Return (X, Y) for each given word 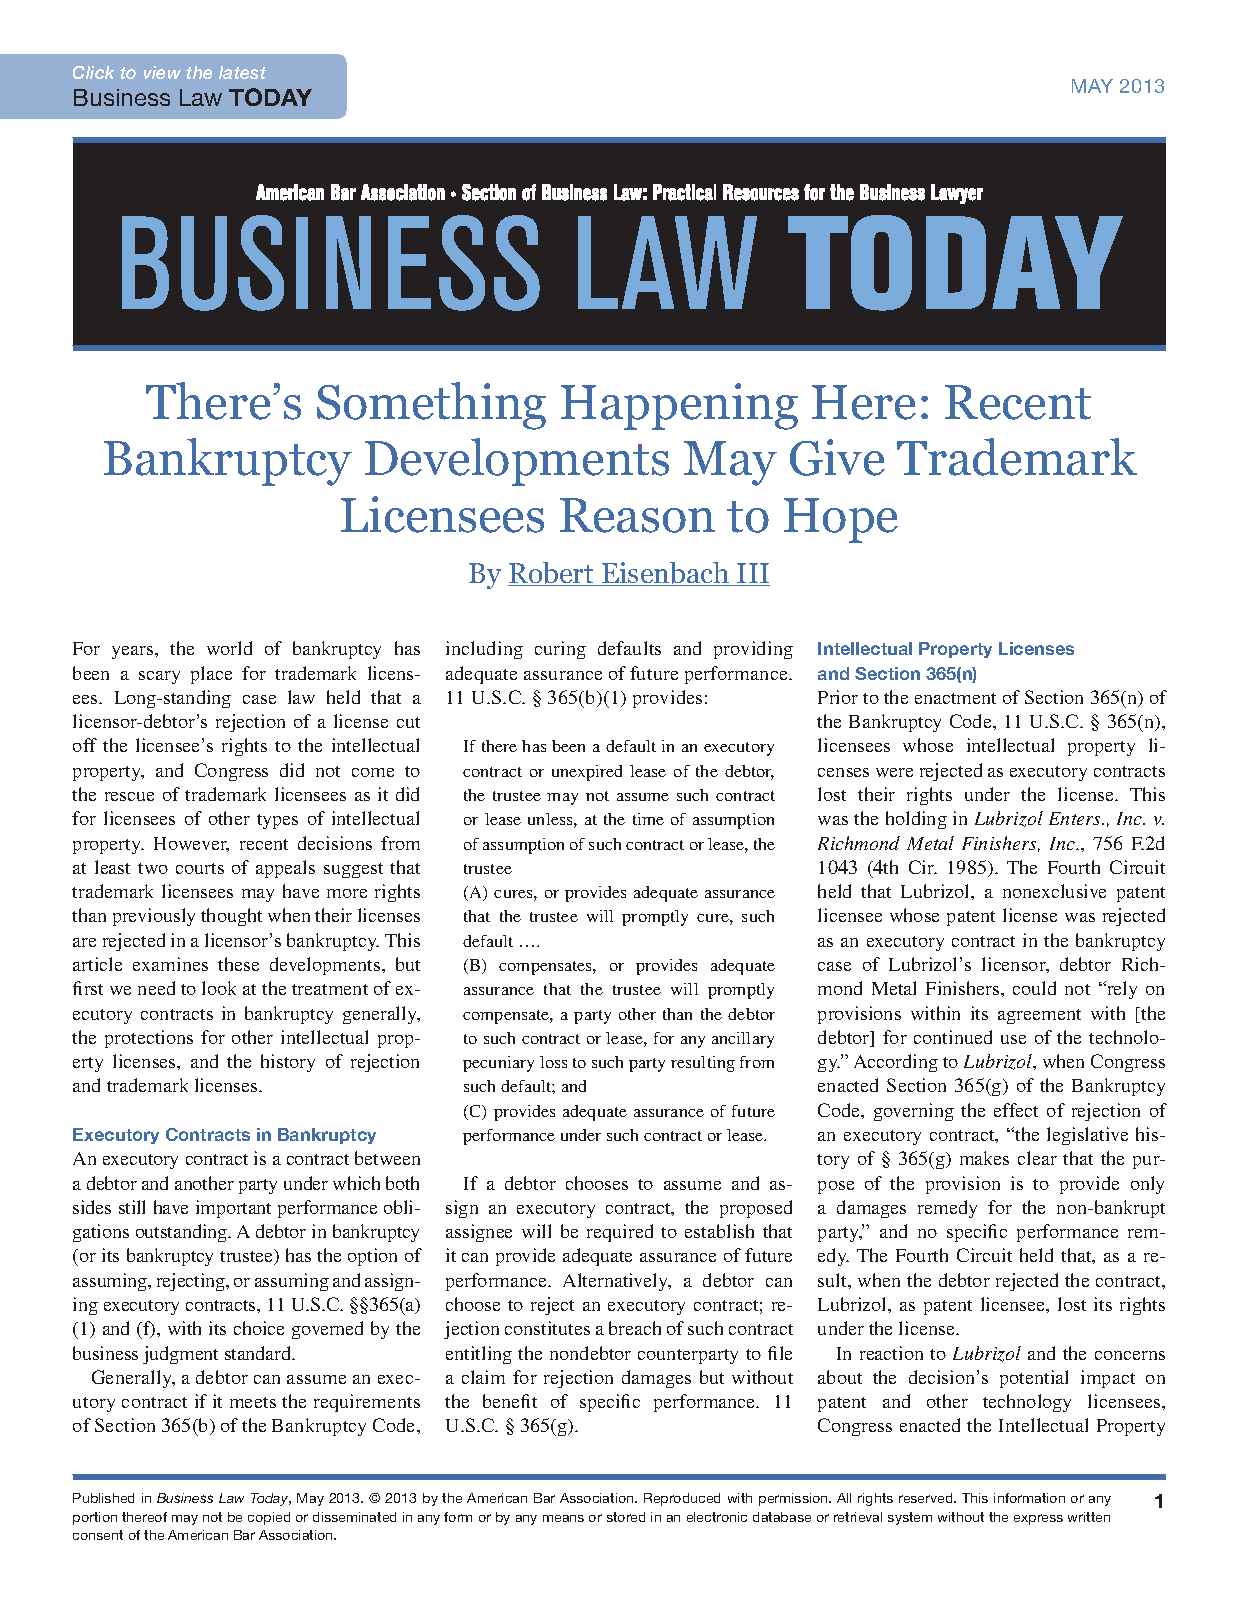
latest (242, 72)
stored (626, 1517)
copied (269, 1518)
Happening (679, 406)
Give (837, 457)
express (1038, 1519)
